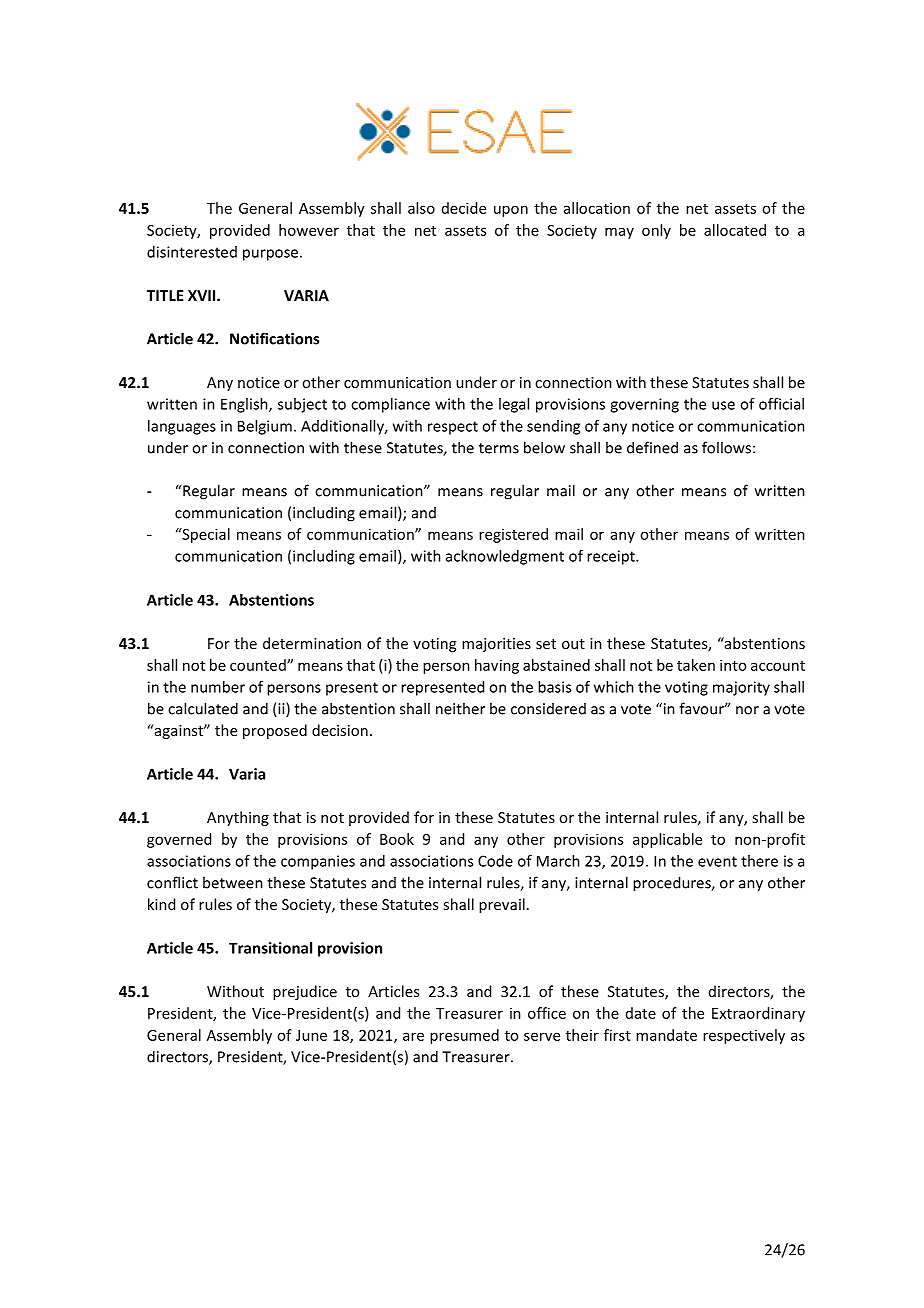 This screenshot has height=1308, width=924. What do you see at coordinates (259, 665) in the screenshot?
I see `counted` at bounding box center [259, 665].
